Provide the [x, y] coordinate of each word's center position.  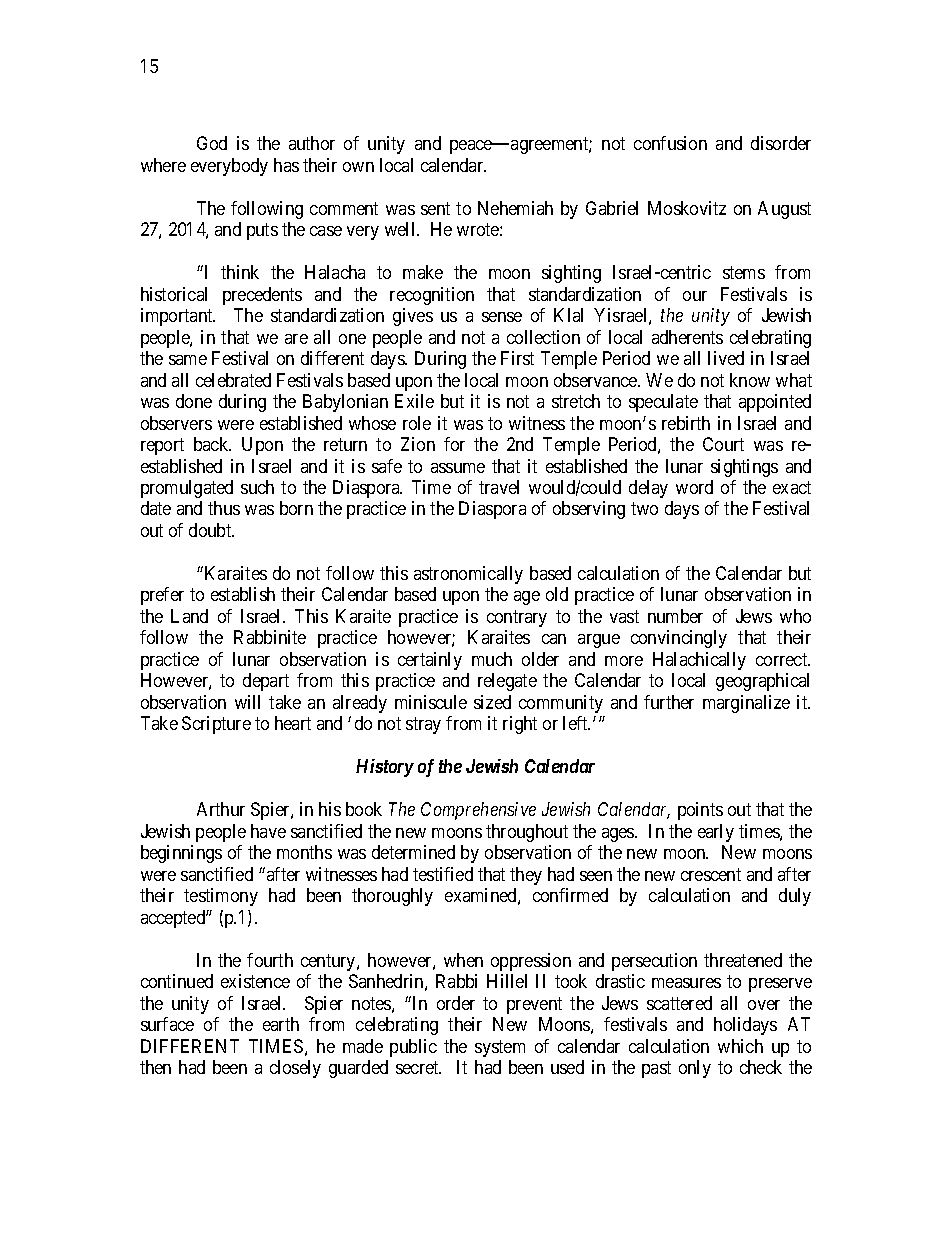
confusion [670, 143]
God [212, 143]
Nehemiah [515, 208]
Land [189, 616]
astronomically [468, 575]
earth [281, 1024]
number [675, 616]
